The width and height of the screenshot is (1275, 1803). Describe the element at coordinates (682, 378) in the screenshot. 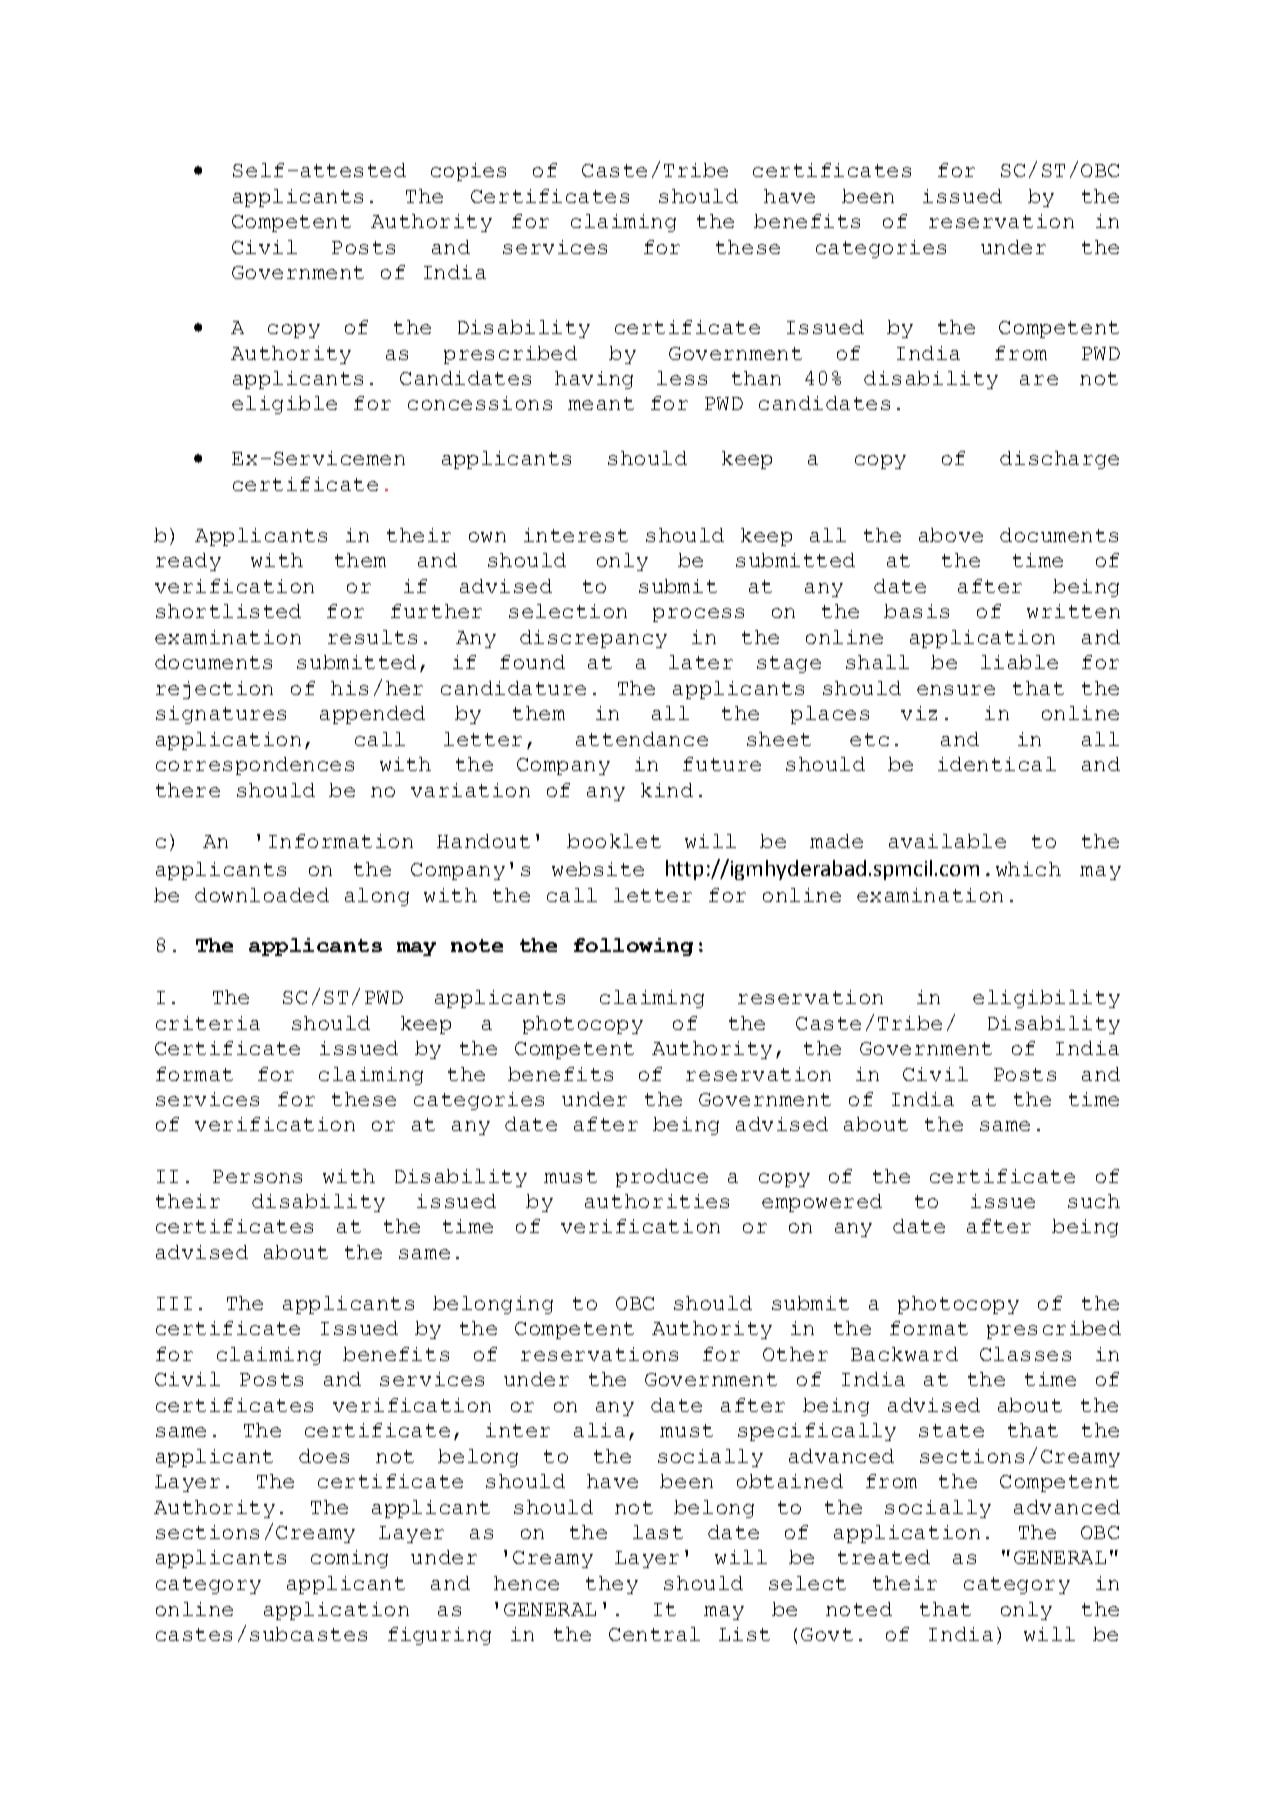

I see `less` at that location.
